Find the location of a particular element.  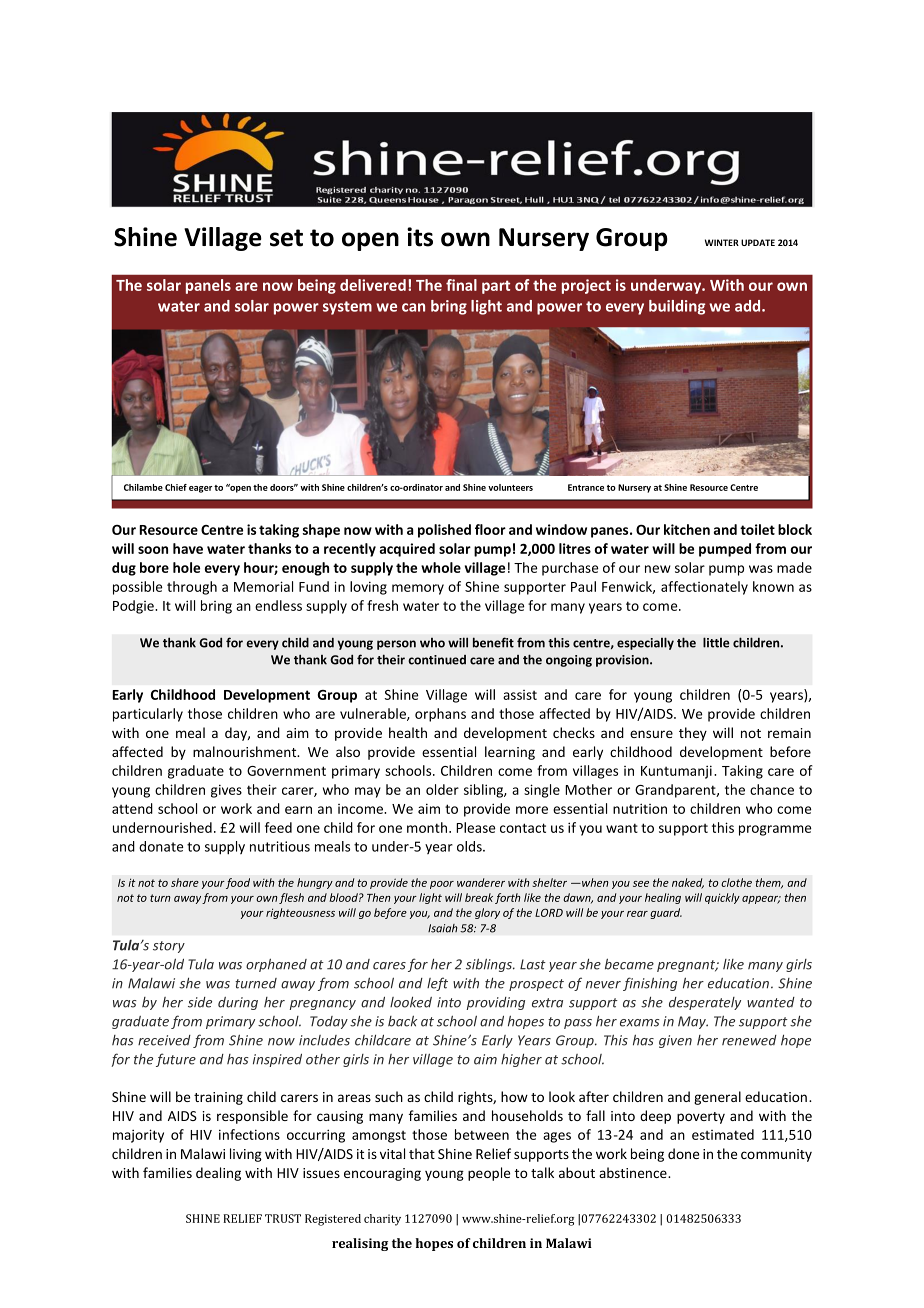

they is located at coordinates (693, 734).
